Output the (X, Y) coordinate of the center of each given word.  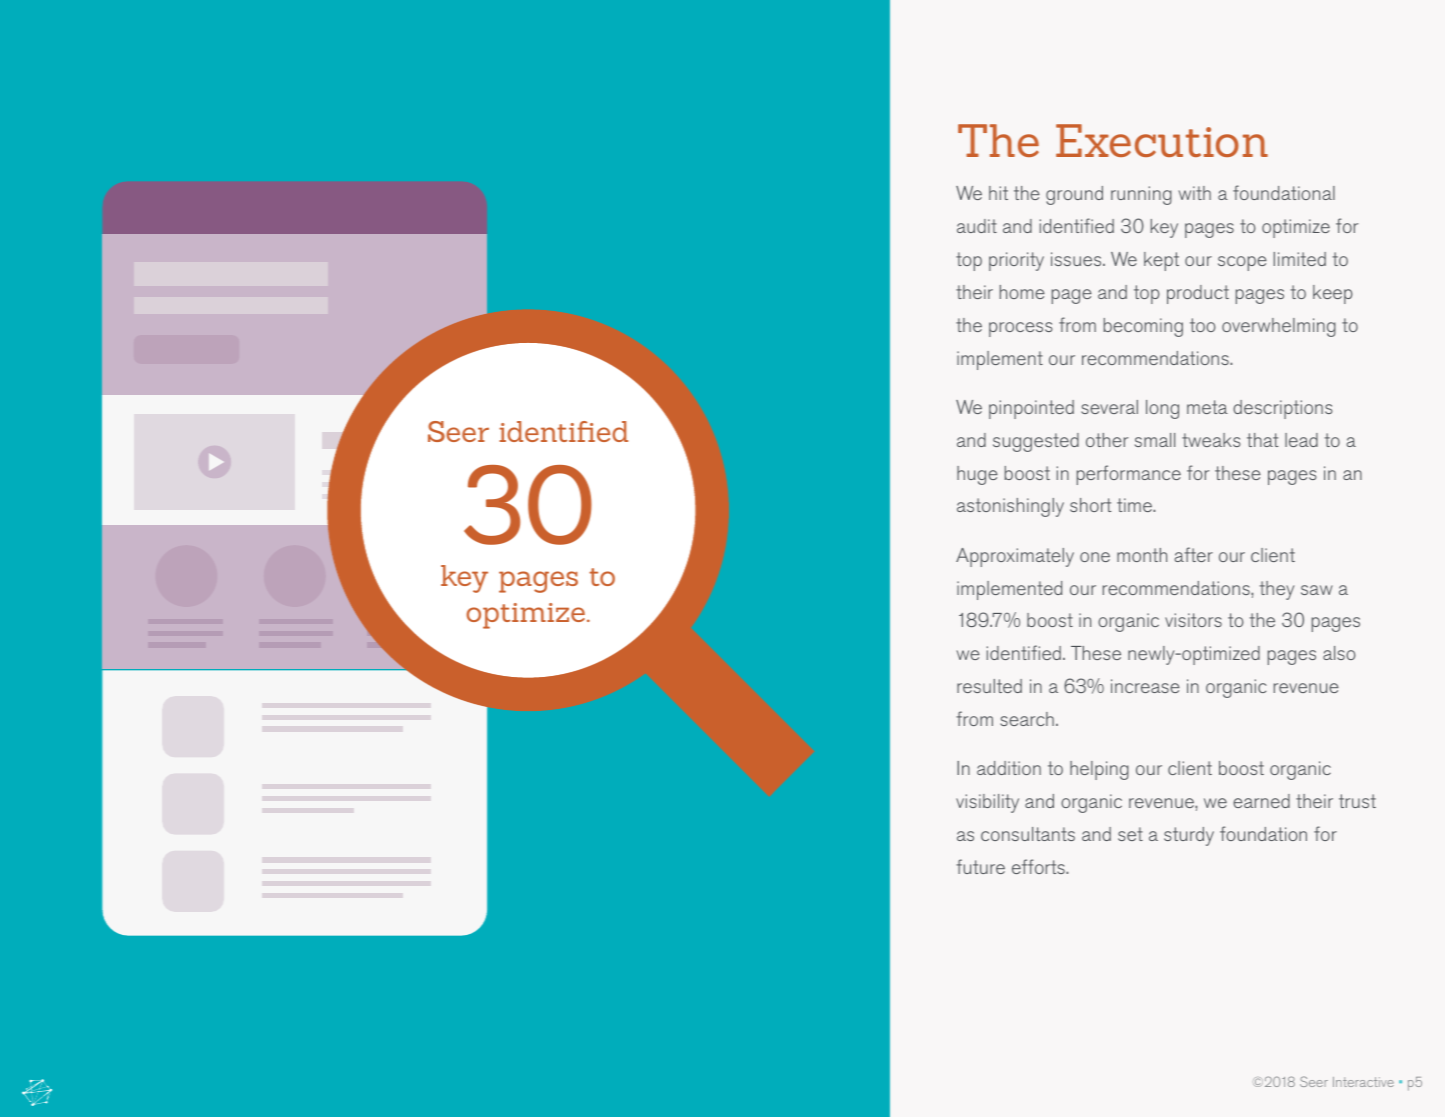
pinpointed (1031, 409)
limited (1300, 259)
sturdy (1189, 836)
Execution (1162, 140)
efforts (1039, 866)
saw (1317, 590)
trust (1357, 801)
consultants (1028, 834)
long (1162, 409)
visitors (1193, 620)
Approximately (1015, 557)
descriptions (1283, 409)
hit (998, 193)
